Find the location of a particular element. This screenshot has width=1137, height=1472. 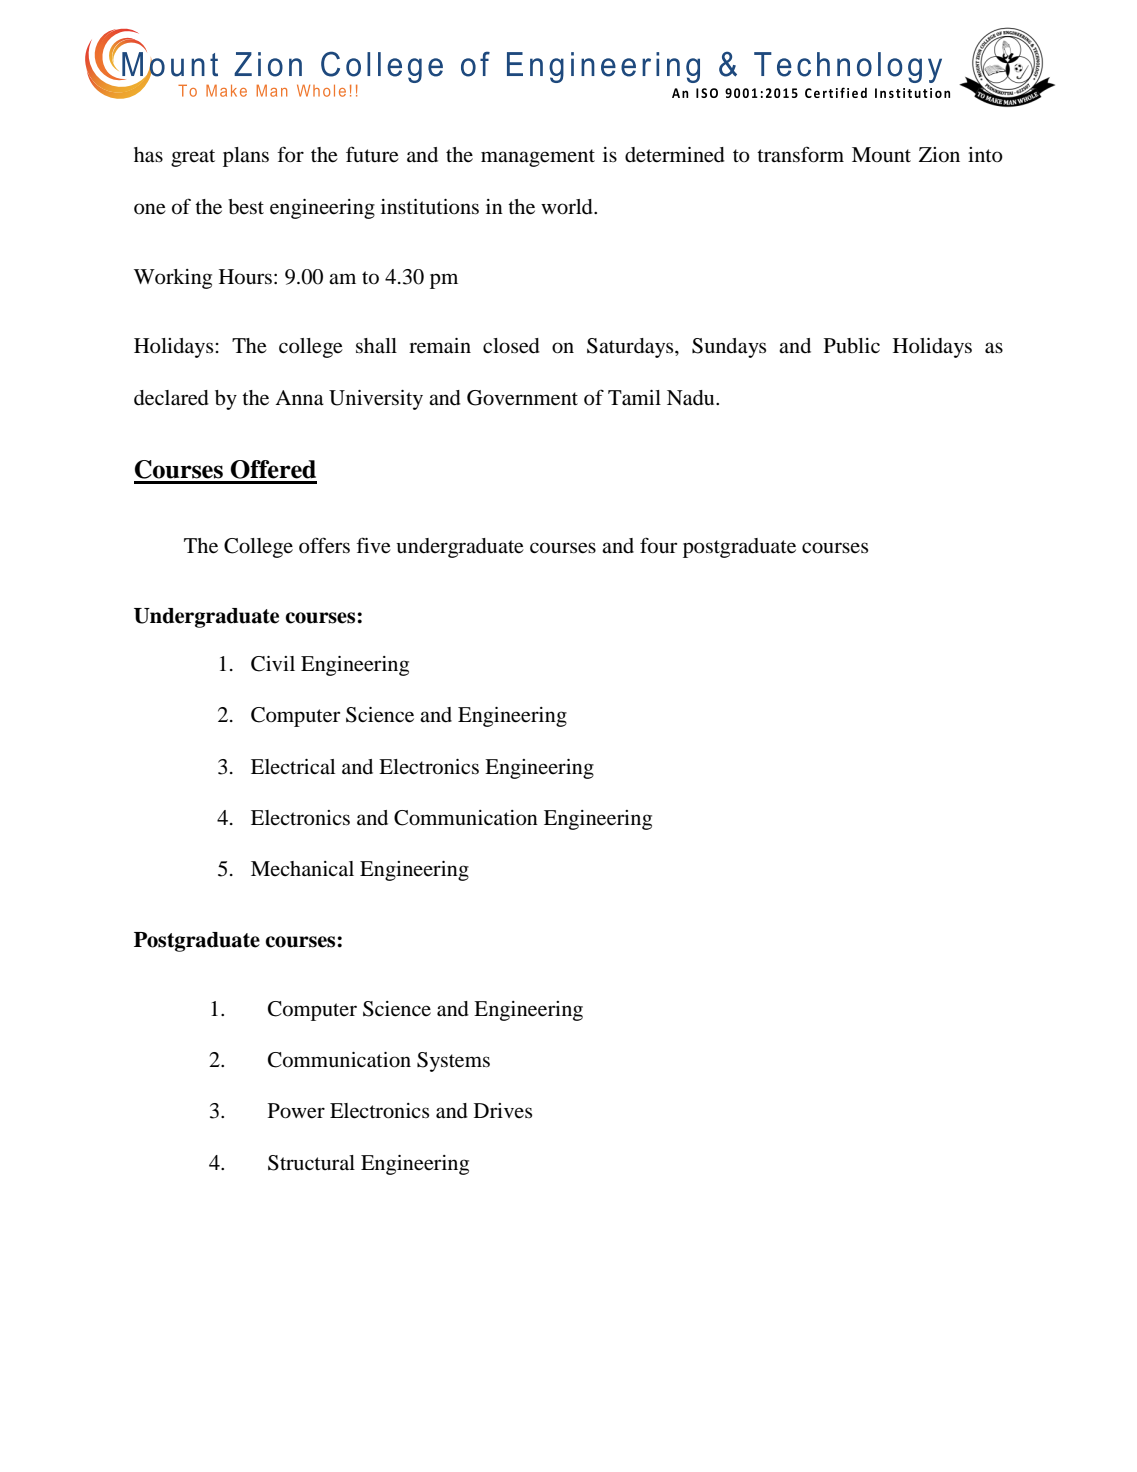

Systems is located at coordinates (453, 1062).
